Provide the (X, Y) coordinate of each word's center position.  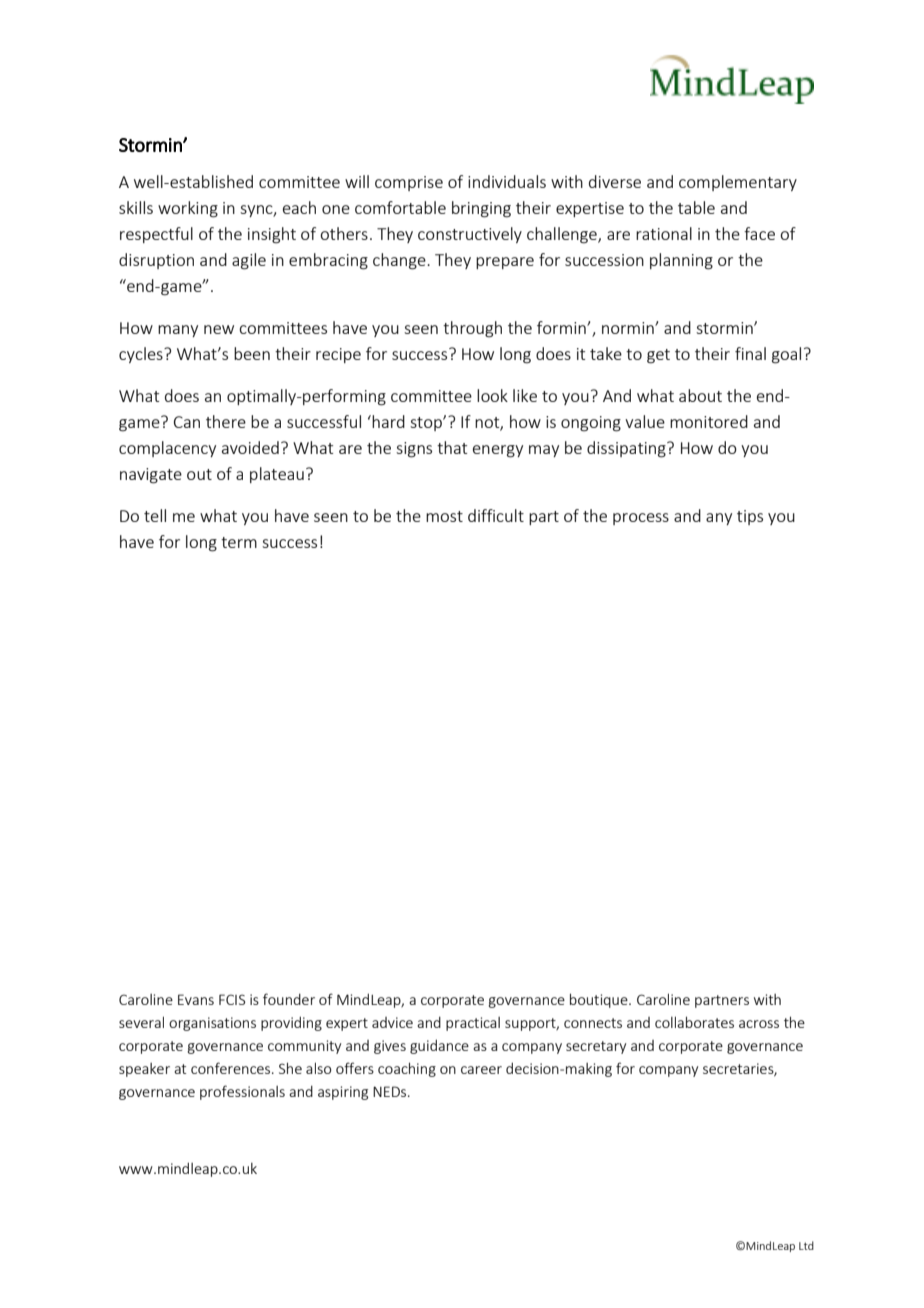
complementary (738, 183)
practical (473, 1024)
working (188, 209)
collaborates (694, 1022)
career (481, 1070)
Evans (196, 999)
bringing (481, 209)
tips (750, 517)
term (239, 542)
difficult (496, 515)
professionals (242, 1092)
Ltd (806, 1245)
